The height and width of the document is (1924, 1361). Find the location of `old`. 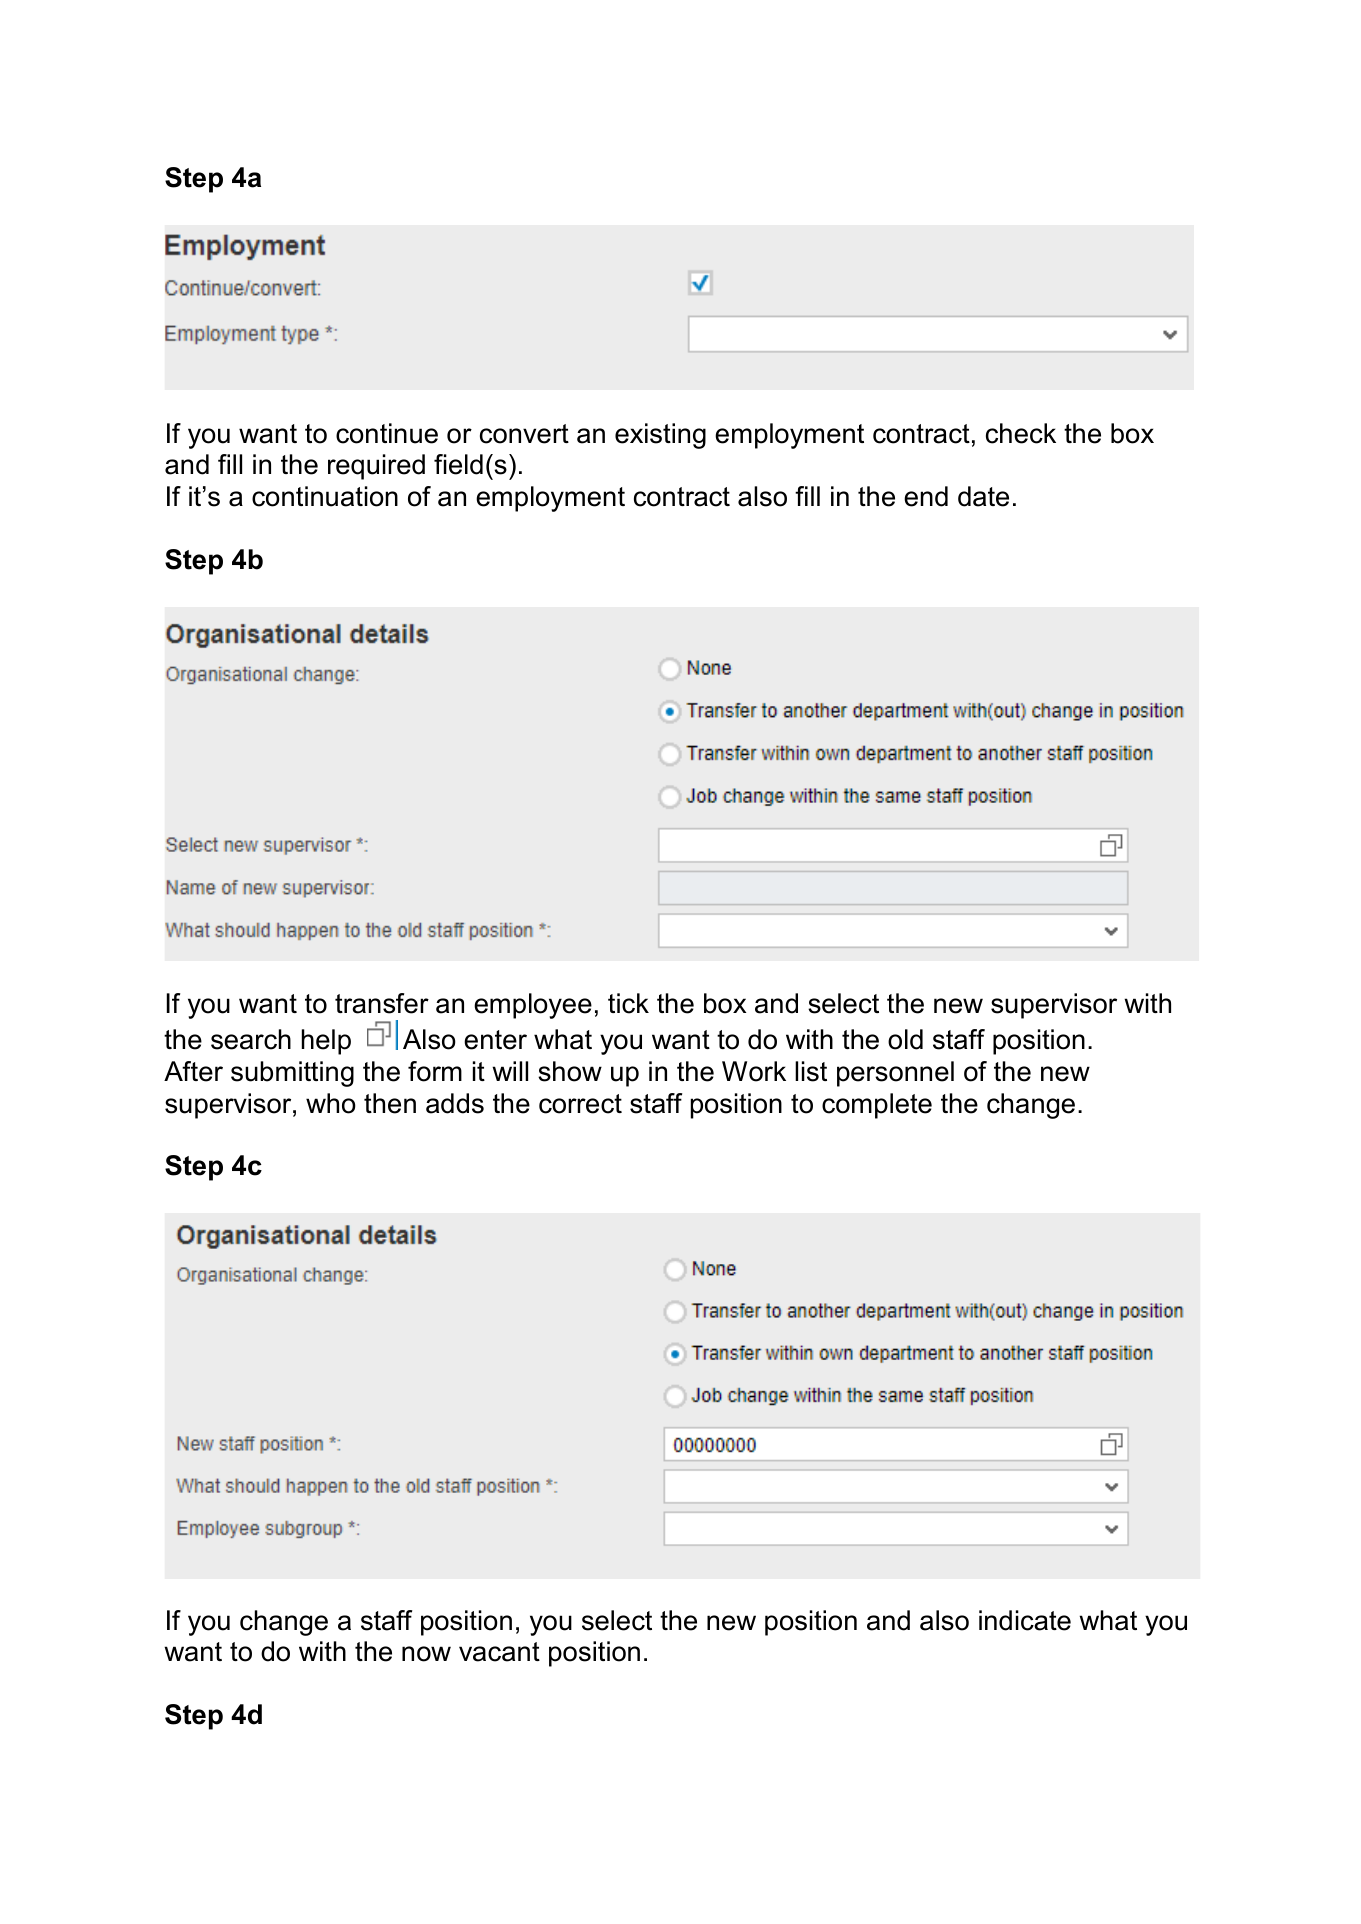

old is located at coordinates (905, 1039).
